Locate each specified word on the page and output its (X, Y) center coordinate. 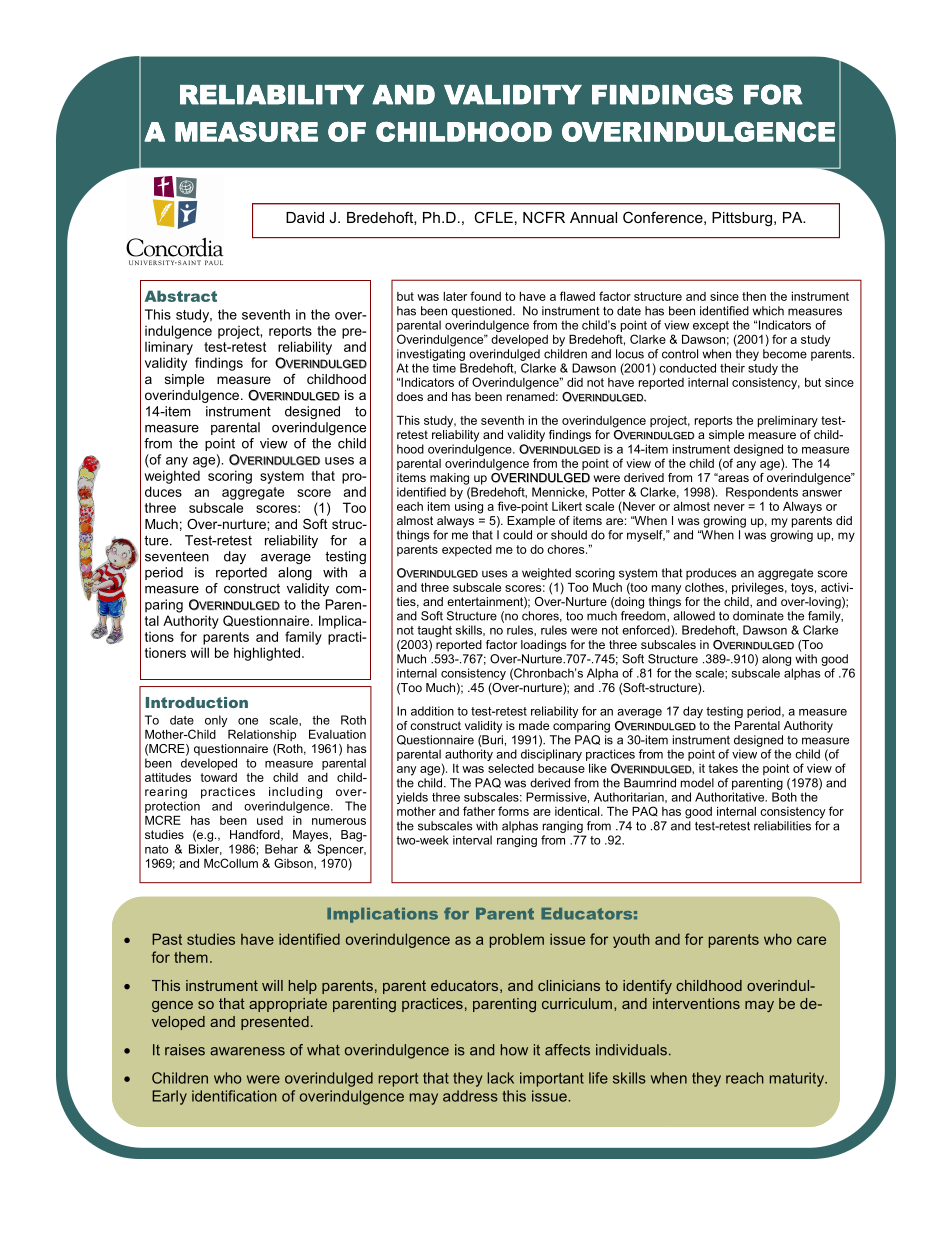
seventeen (177, 557)
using (469, 508)
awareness (247, 1051)
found (485, 296)
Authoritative (731, 797)
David (305, 217)
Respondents (762, 493)
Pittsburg (742, 219)
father (479, 811)
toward (218, 777)
